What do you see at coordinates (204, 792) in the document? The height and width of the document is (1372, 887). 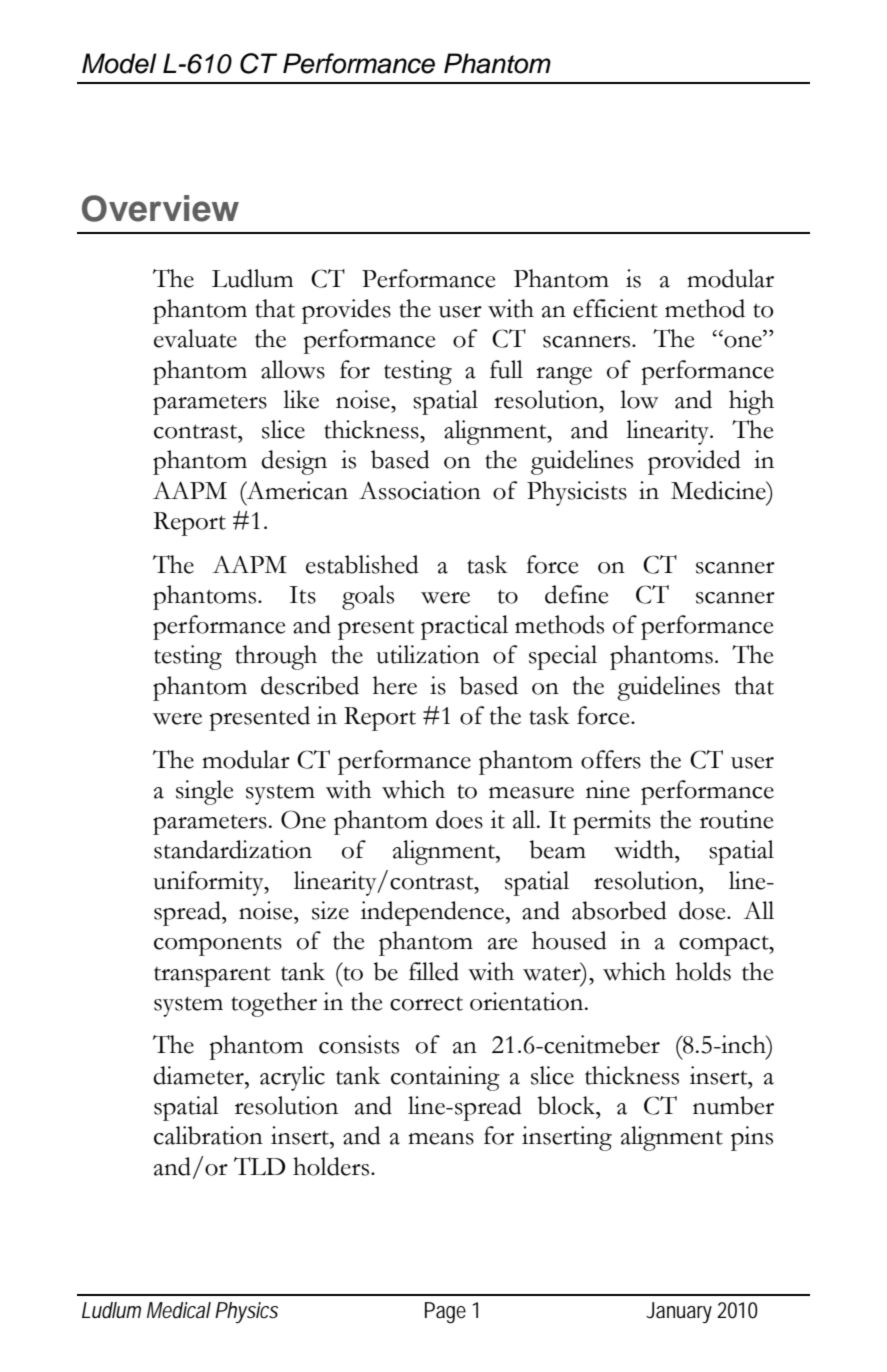 I see `single` at bounding box center [204, 792].
